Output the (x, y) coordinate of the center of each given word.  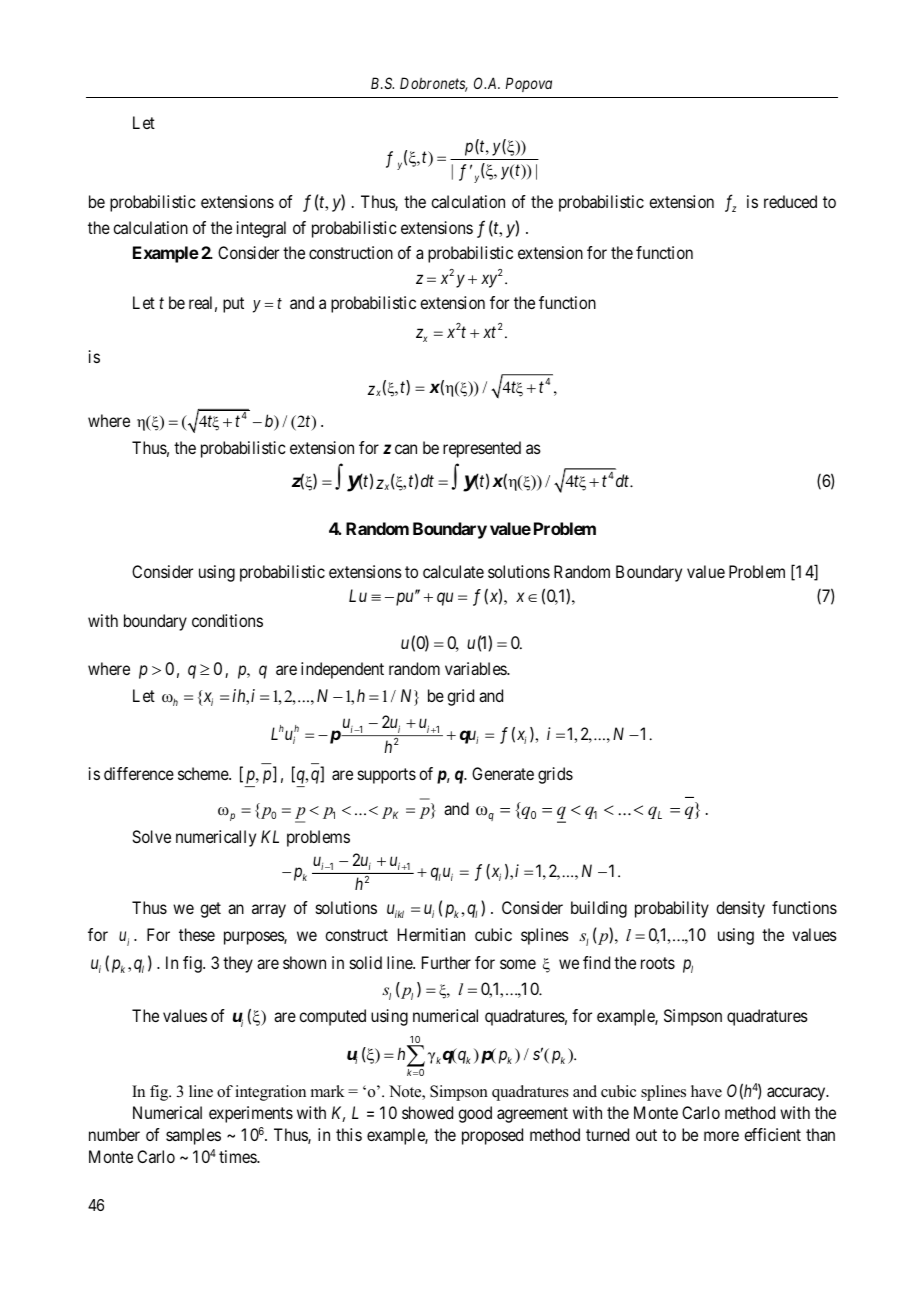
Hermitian (431, 934)
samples (193, 1136)
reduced (790, 201)
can (406, 449)
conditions (227, 620)
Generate (503, 773)
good (475, 1114)
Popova (529, 84)
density (740, 909)
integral (261, 229)
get (210, 910)
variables (476, 668)
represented (482, 449)
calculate (453, 571)
